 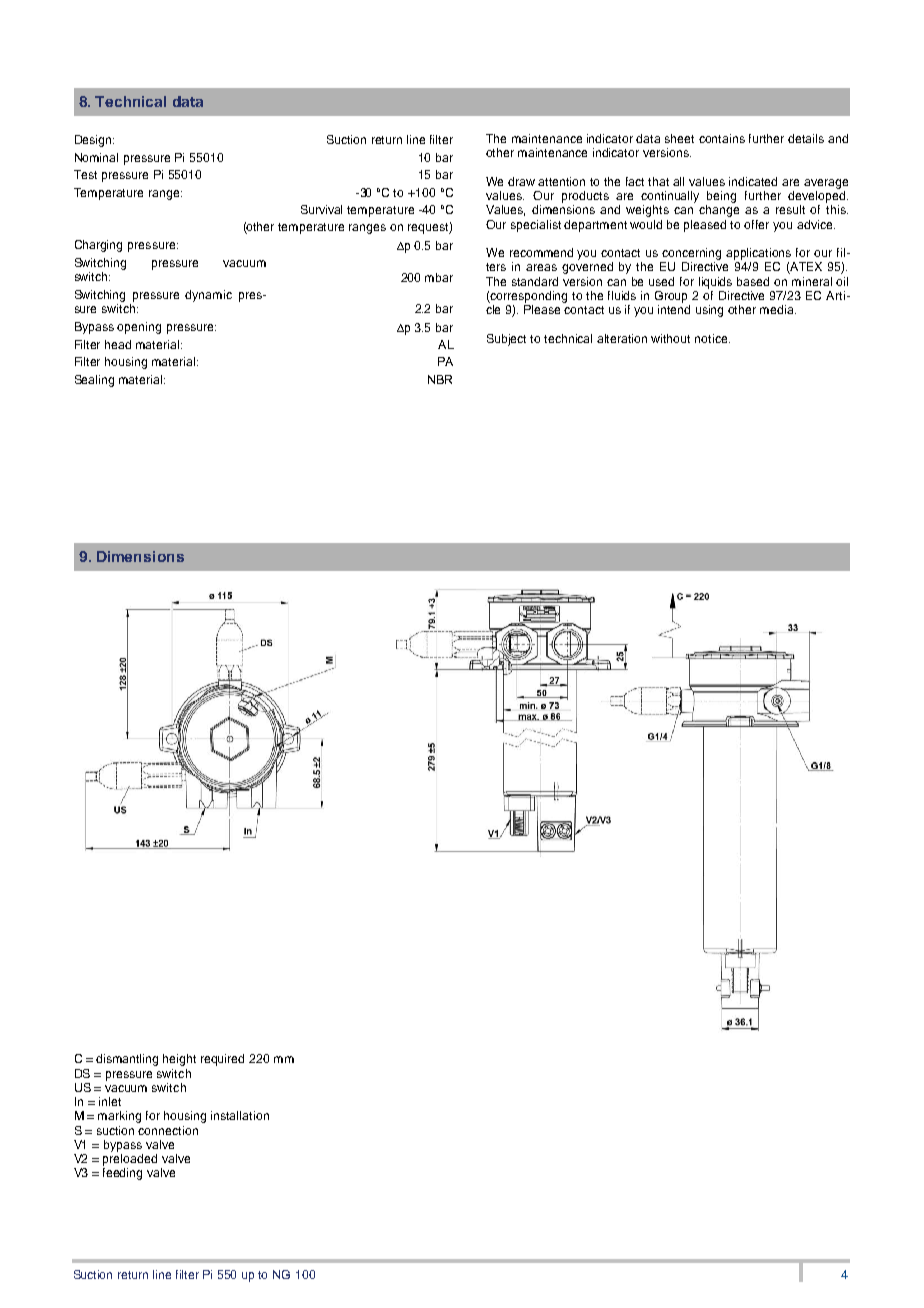 What do you see at coordinates (712, 338) in the screenshot?
I see `notice` at bounding box center [712, 338].
